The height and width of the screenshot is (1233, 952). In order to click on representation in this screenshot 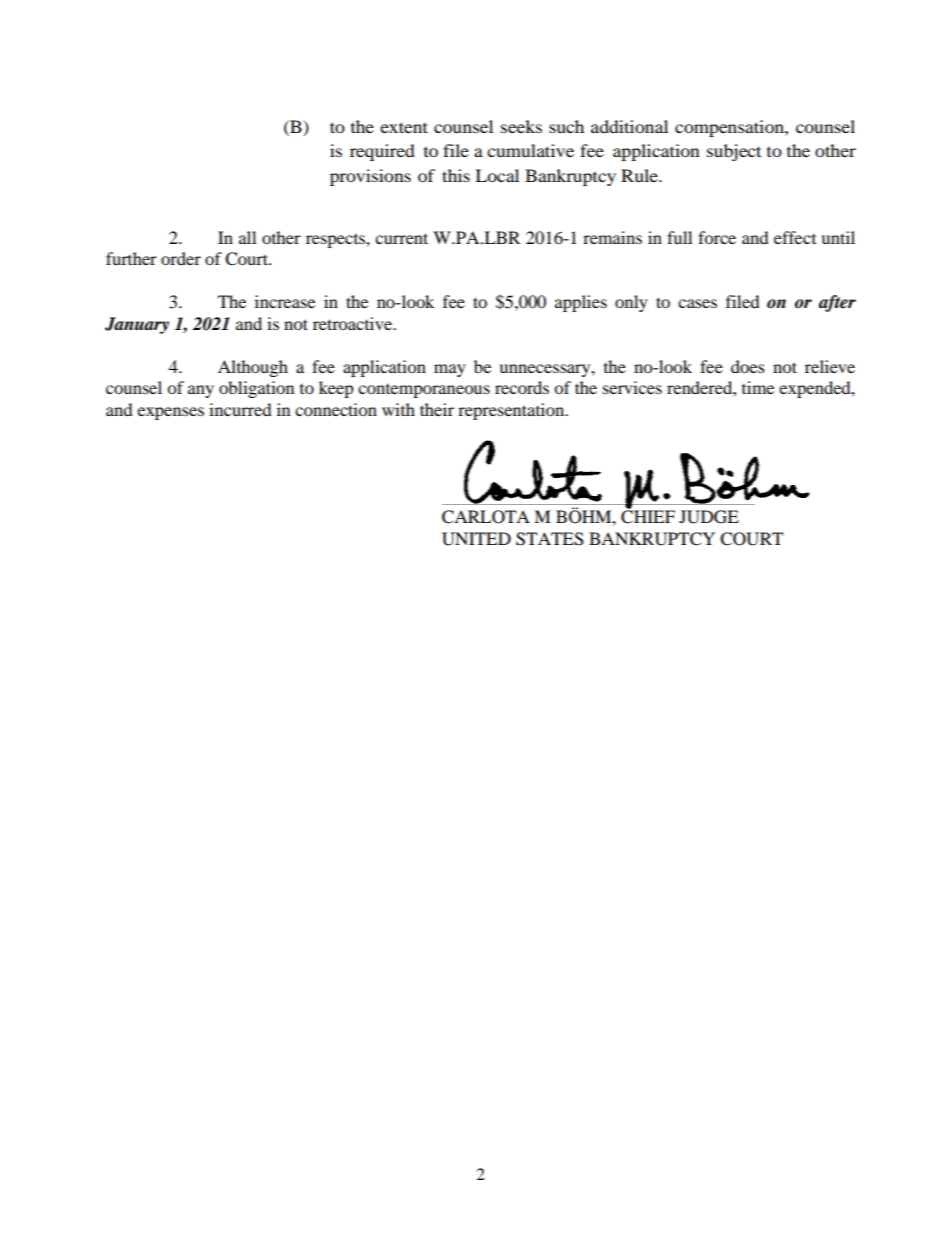, I will do `click(512, 411)`.
